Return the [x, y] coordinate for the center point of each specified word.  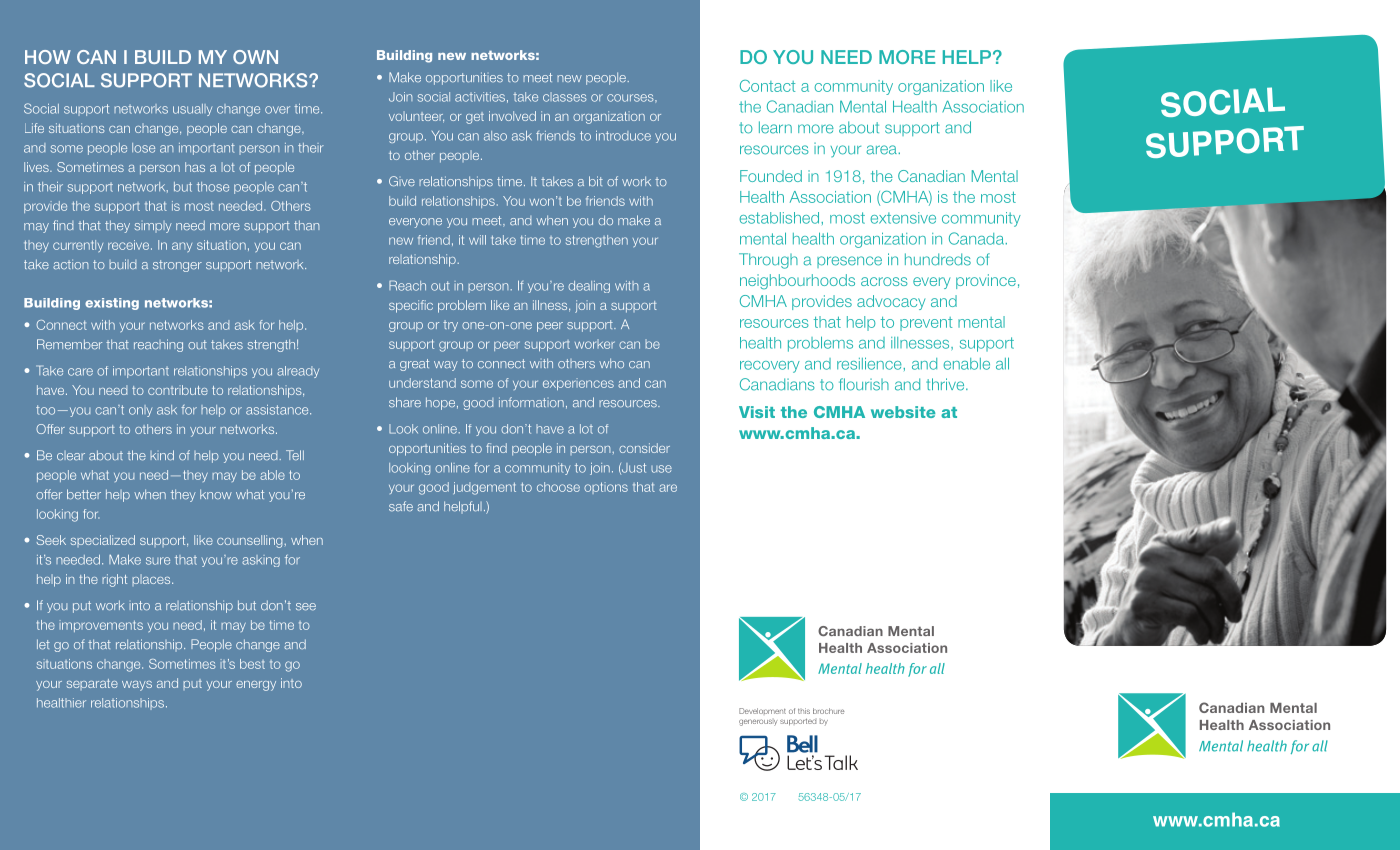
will [477, 240]
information [531, 402]
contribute [178, 390]
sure [158, 561]
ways [137, 686]
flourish [864, 384]
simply [153, 227]
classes [565, 97]
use [661, 469]
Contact [767, 86]
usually [192, 110]
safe [401, 506]
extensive [903, 218]
